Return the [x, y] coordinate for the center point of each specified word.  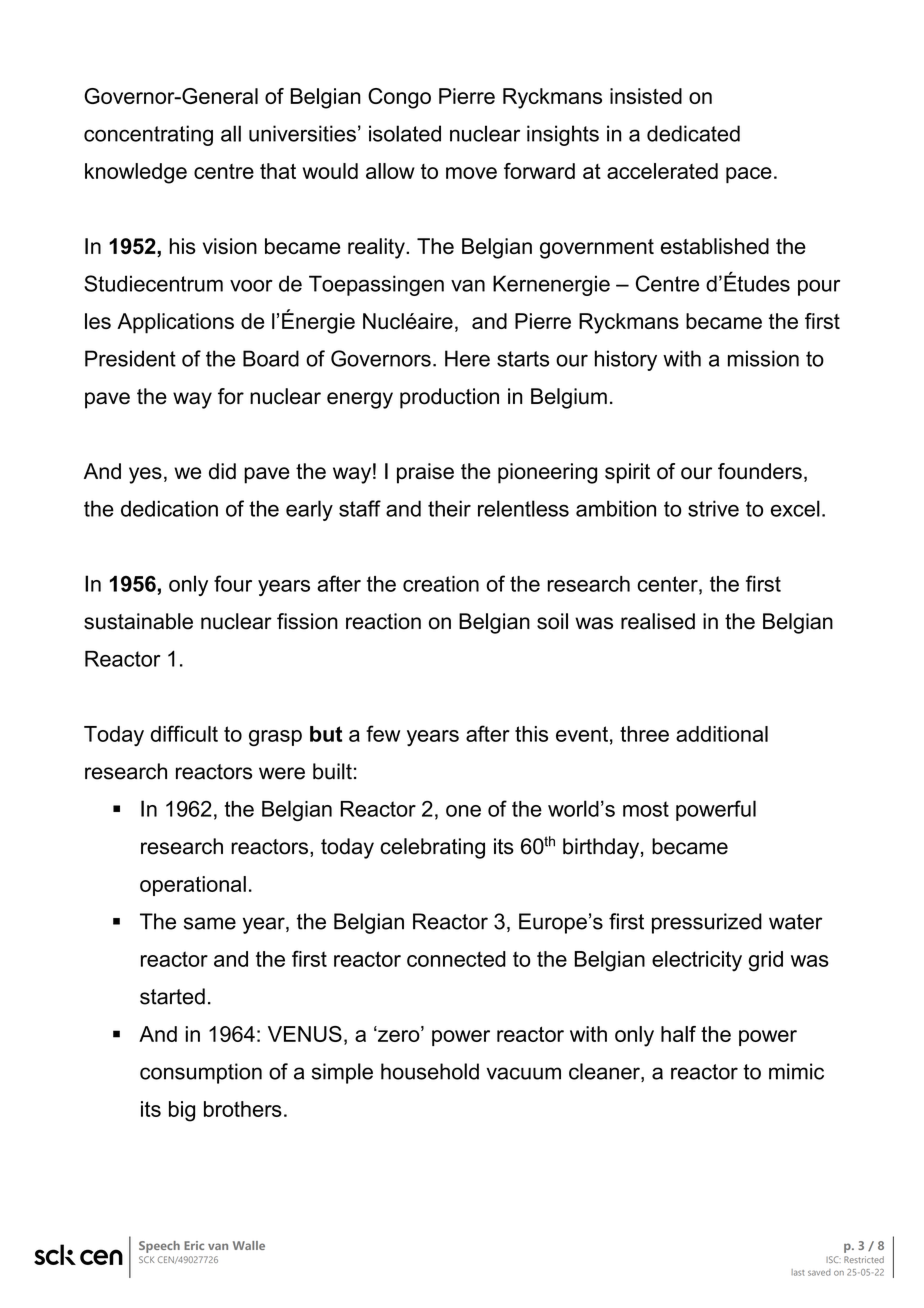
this [531, 734]
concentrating [148, 135]
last [798, 1272]
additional [722, 734]
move [471, 173]
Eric [194, 1245]
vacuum [523, 1073]
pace [749, 175]
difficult [184, 733]
